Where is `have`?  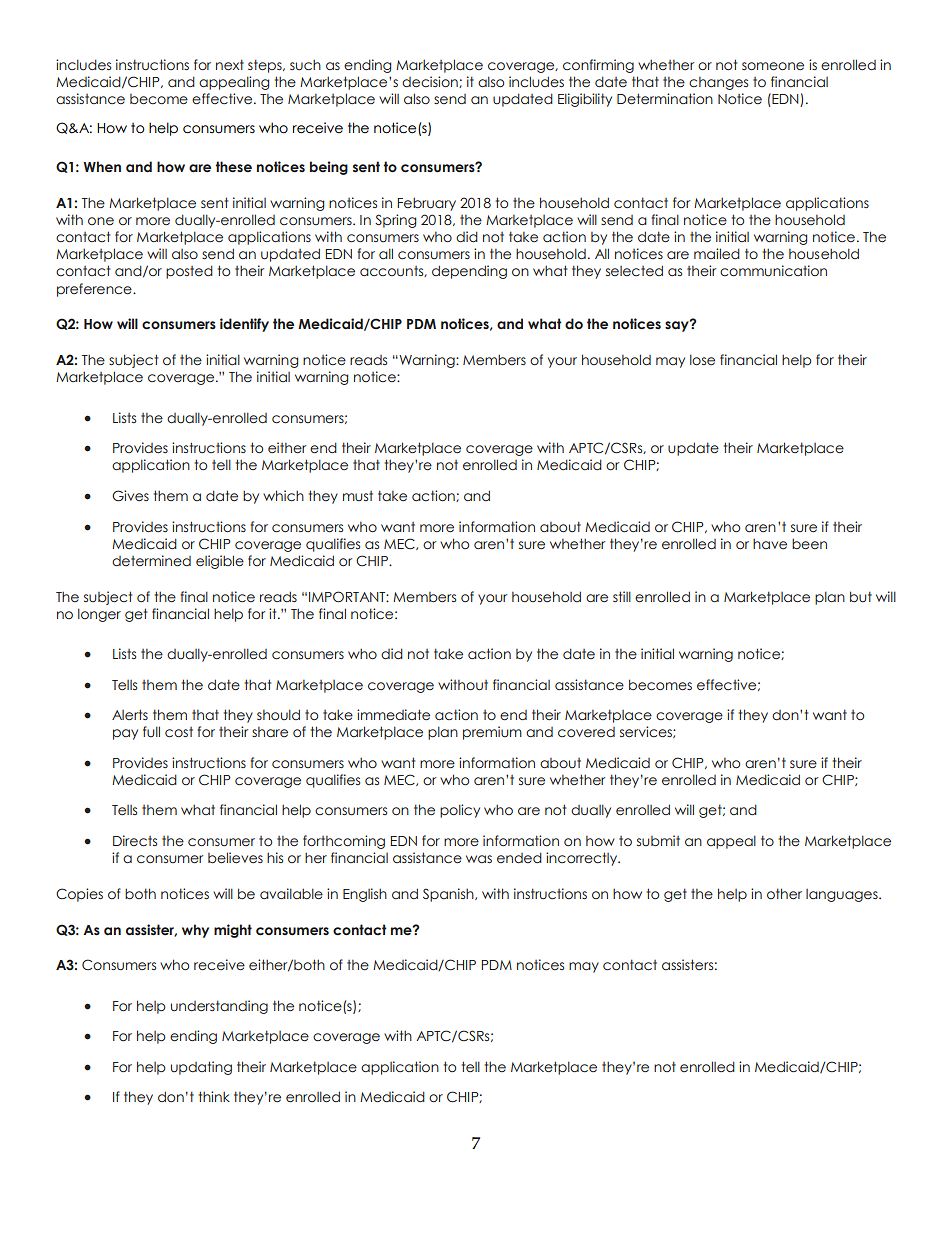
have is located at coordinates (770, 543).
